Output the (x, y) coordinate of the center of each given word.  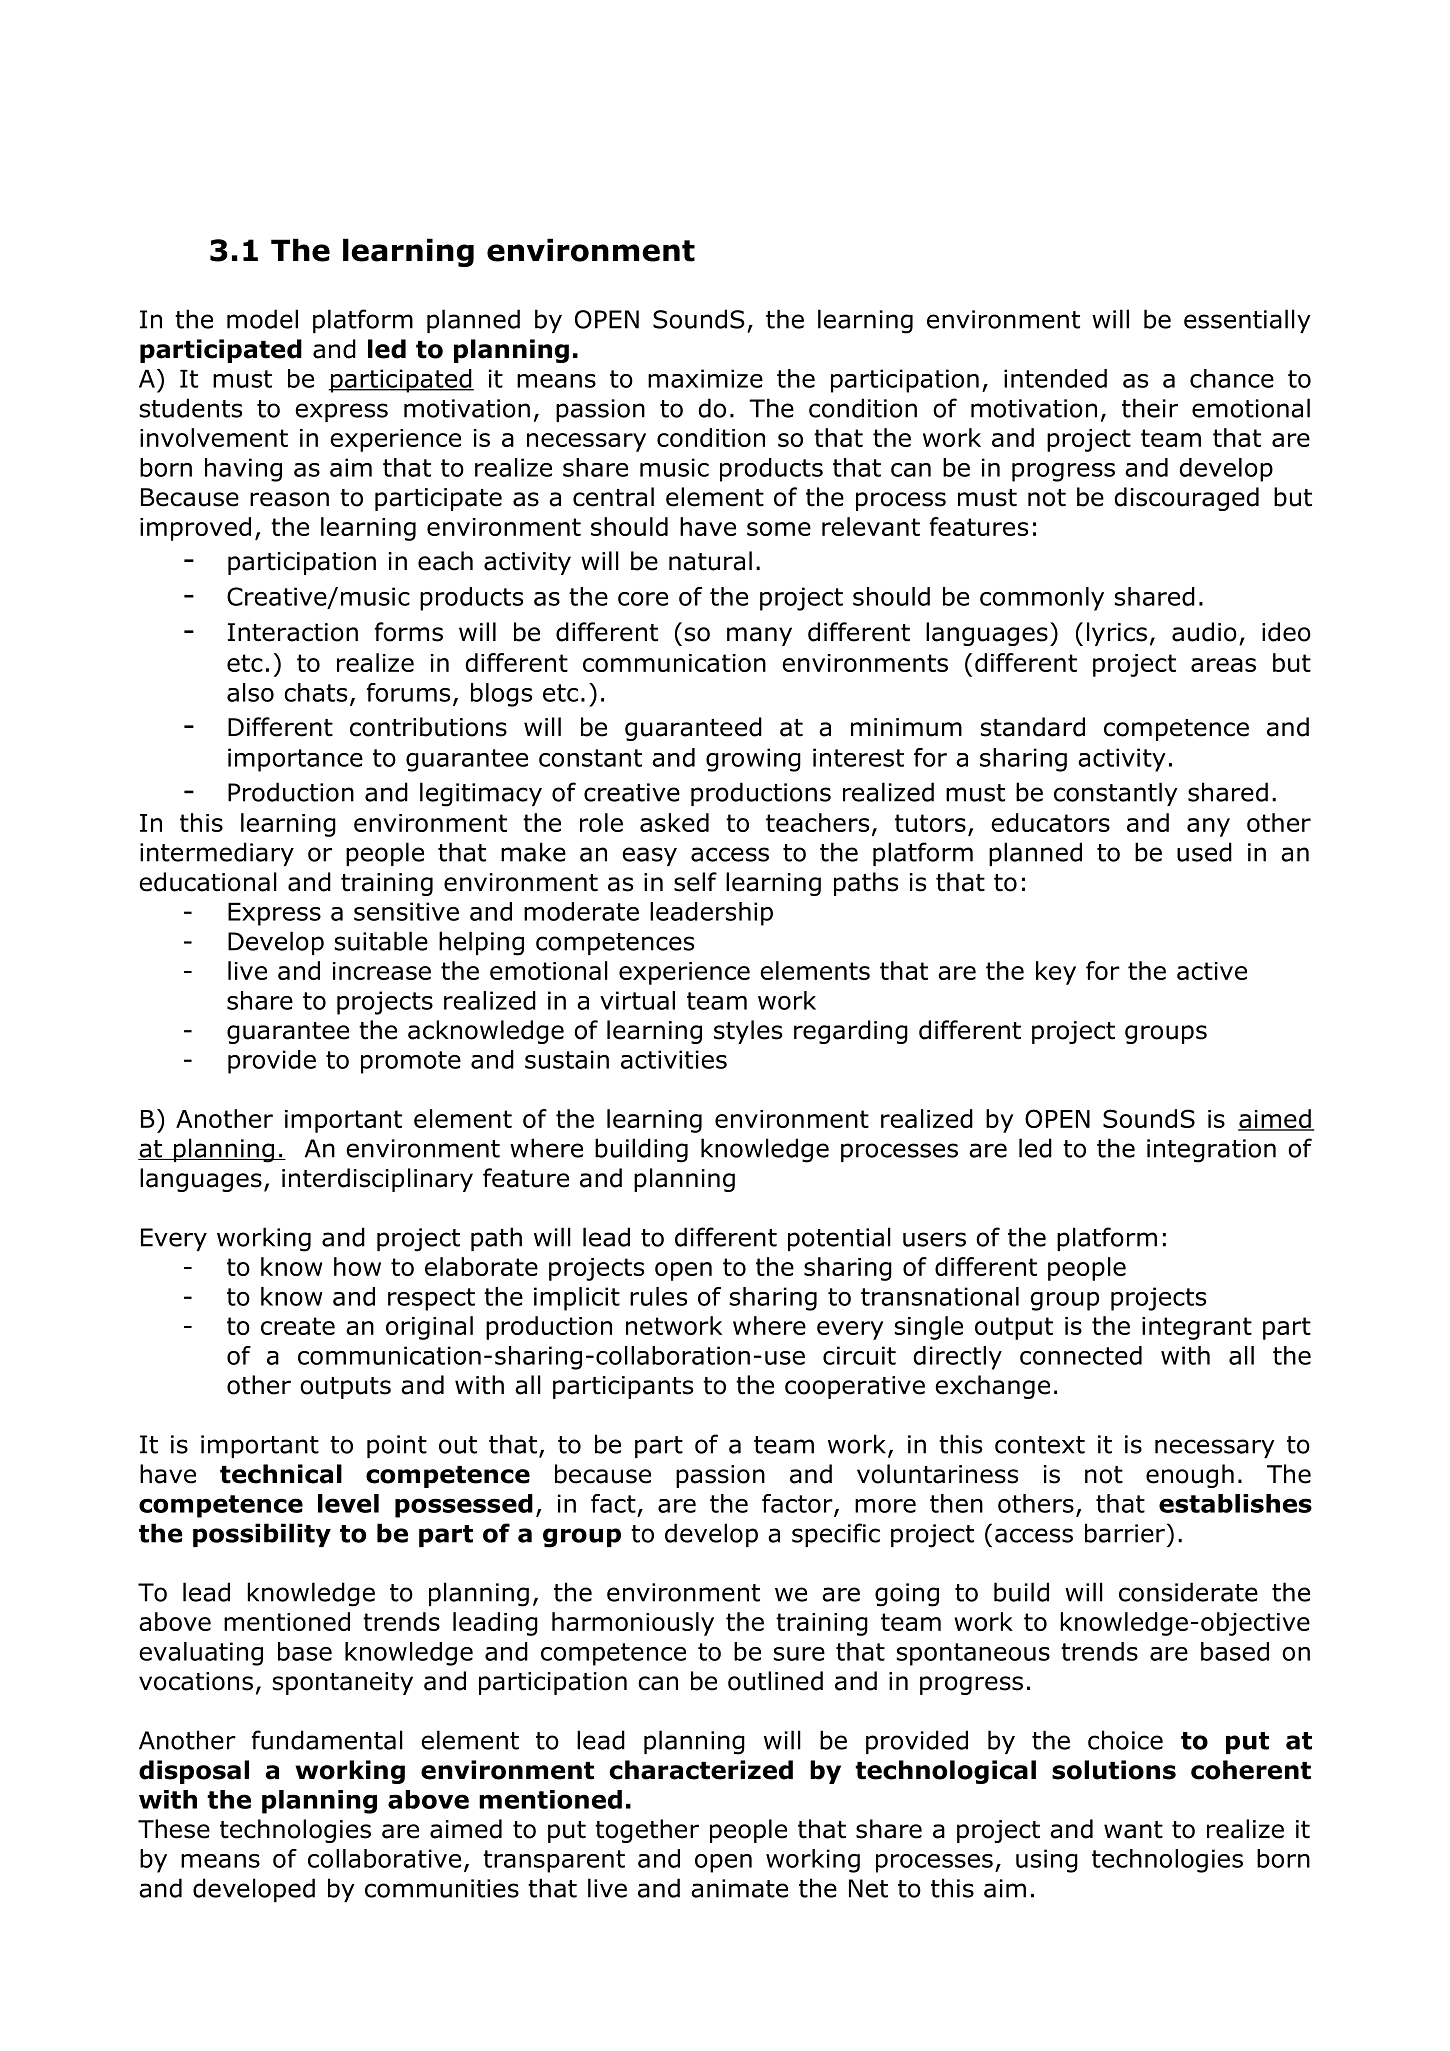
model (262, 319)
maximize (705, 378)
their (1150, 408)
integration (1211, 1151)
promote (411, 1062)
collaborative (384, 1858)
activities (674, 1059)
